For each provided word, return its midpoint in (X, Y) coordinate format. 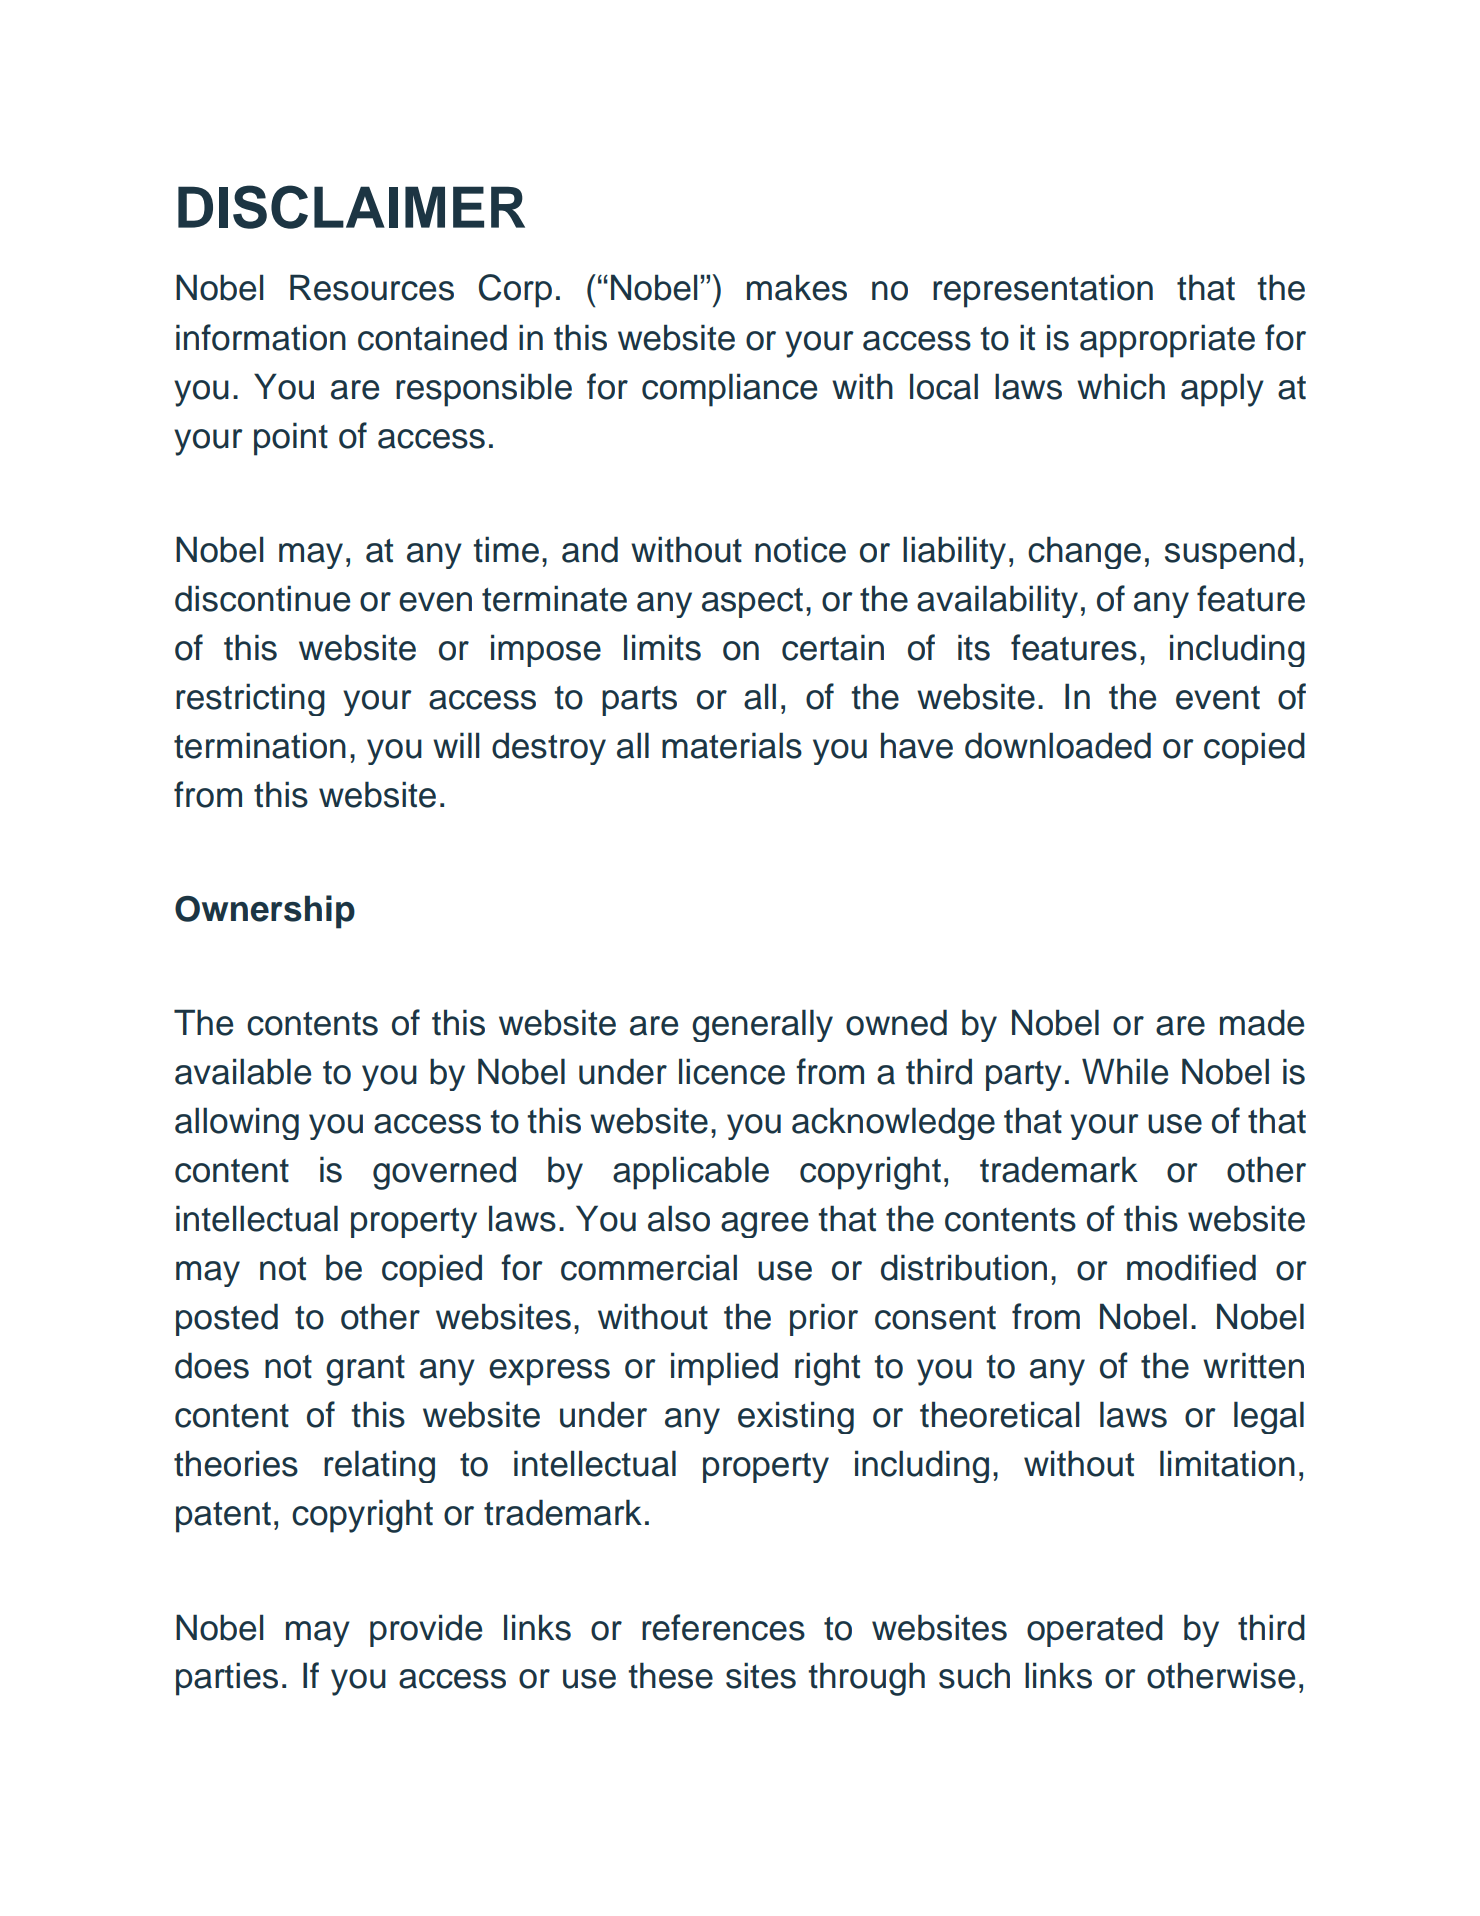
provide (426, 1630)
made (1262, 1022)
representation (1043, 291)
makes (797, 287)
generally (762, 1025)
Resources (372, 287)
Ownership (265, 912)
